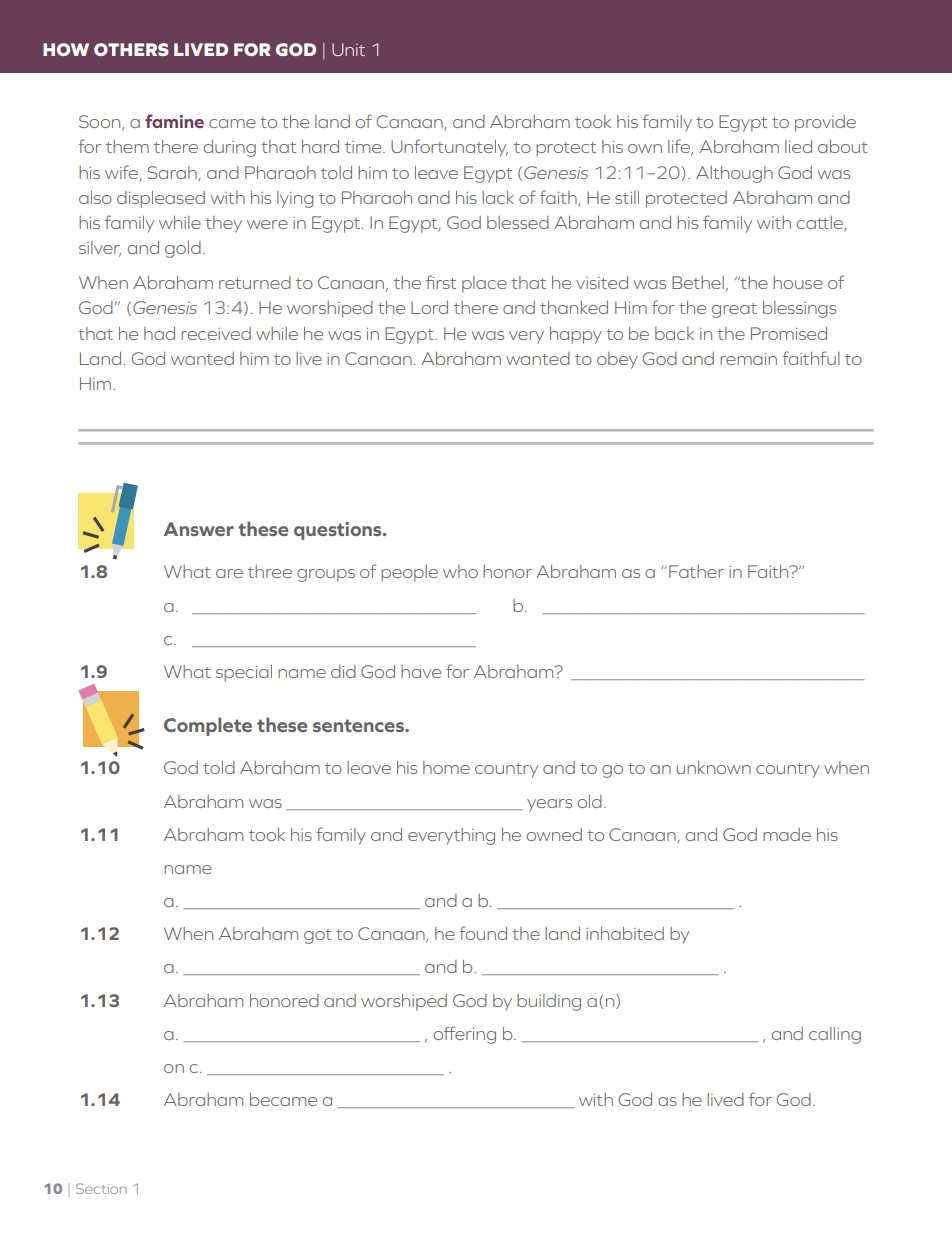  Describe the element at coordinates (748, 359) in the page. I see `remain` at that location.
